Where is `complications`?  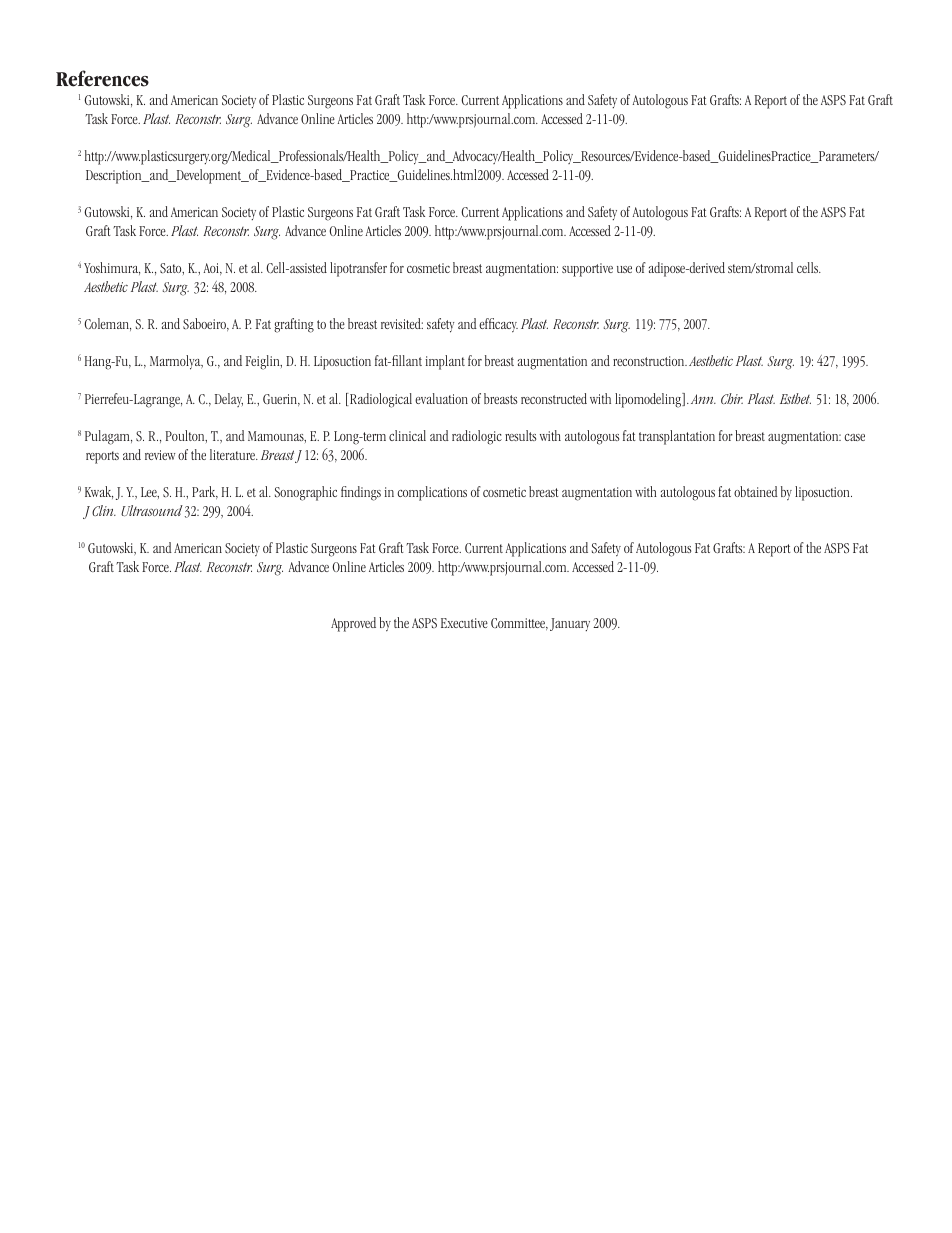 complications is located at coordinates (432, 493).
